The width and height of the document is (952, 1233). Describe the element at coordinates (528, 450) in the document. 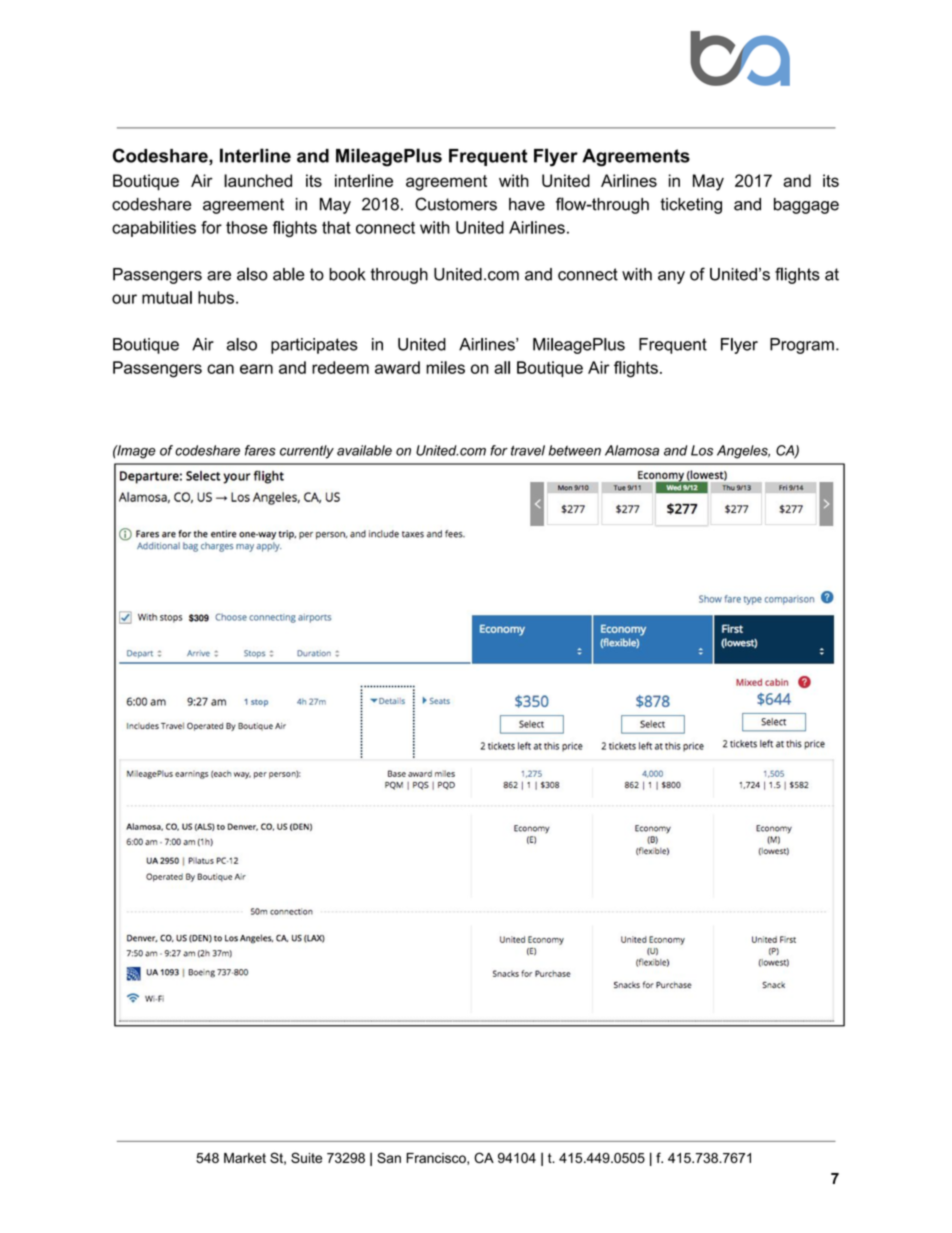

I see `travel` at that location.
